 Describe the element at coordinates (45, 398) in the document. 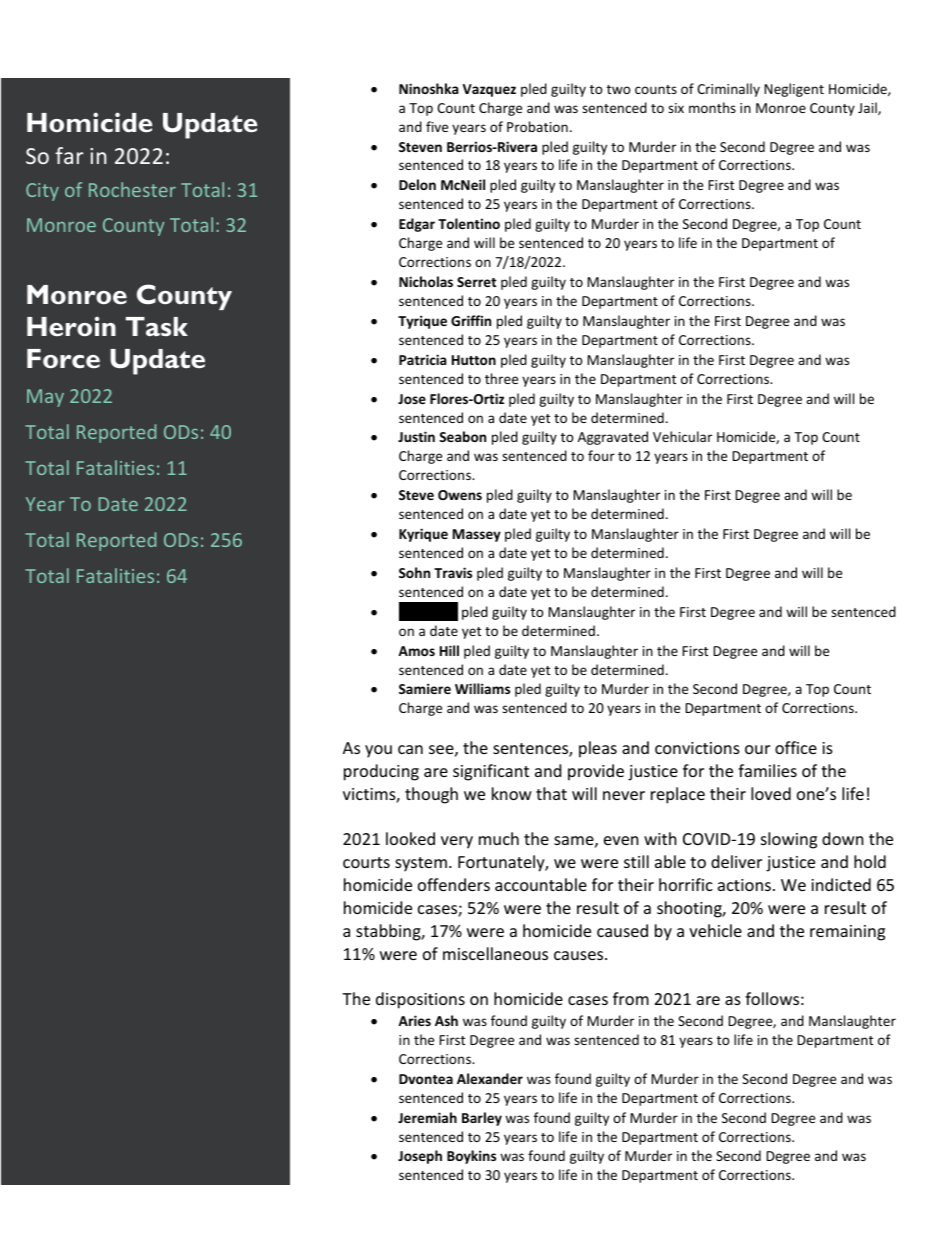

I see `May` at that location.
